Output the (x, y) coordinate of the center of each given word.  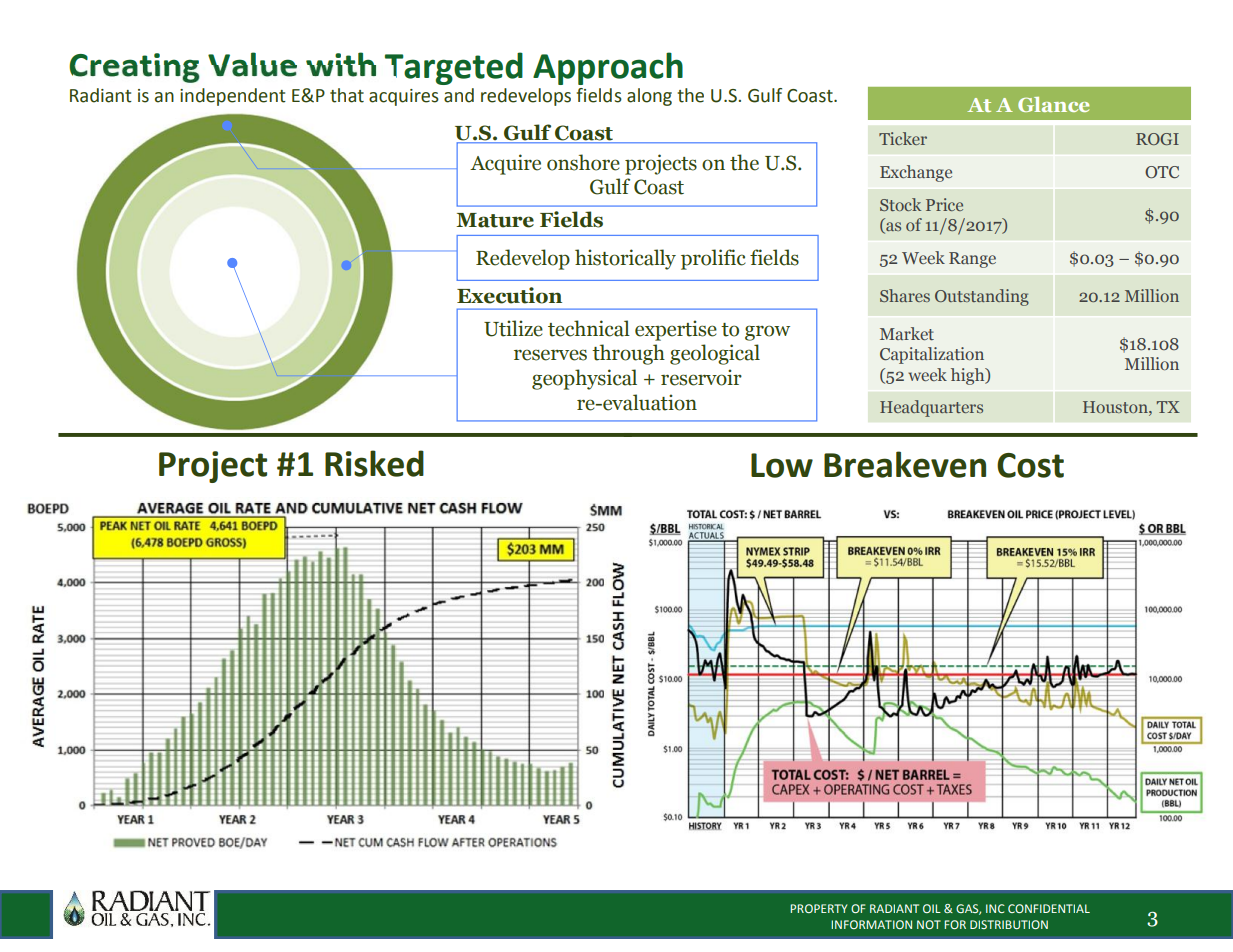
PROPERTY (818, 908)
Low (782, 465)
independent (233, 97)
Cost (1030, 465)
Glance (1053, 104)
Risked (374, 463)
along (649, 97)
